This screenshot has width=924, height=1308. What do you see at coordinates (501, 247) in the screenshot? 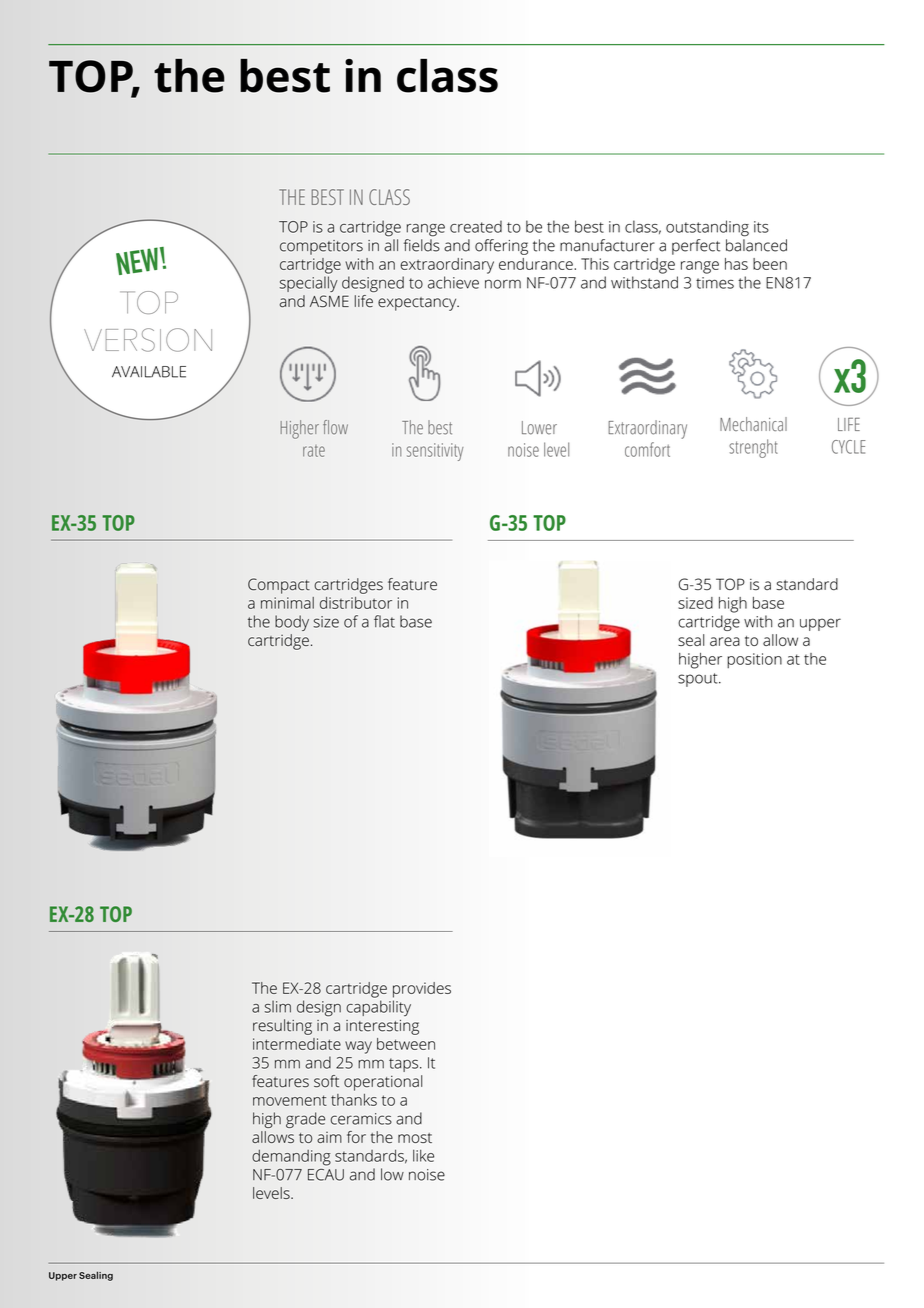
I see `offering` at bounding box center [501, 247].
